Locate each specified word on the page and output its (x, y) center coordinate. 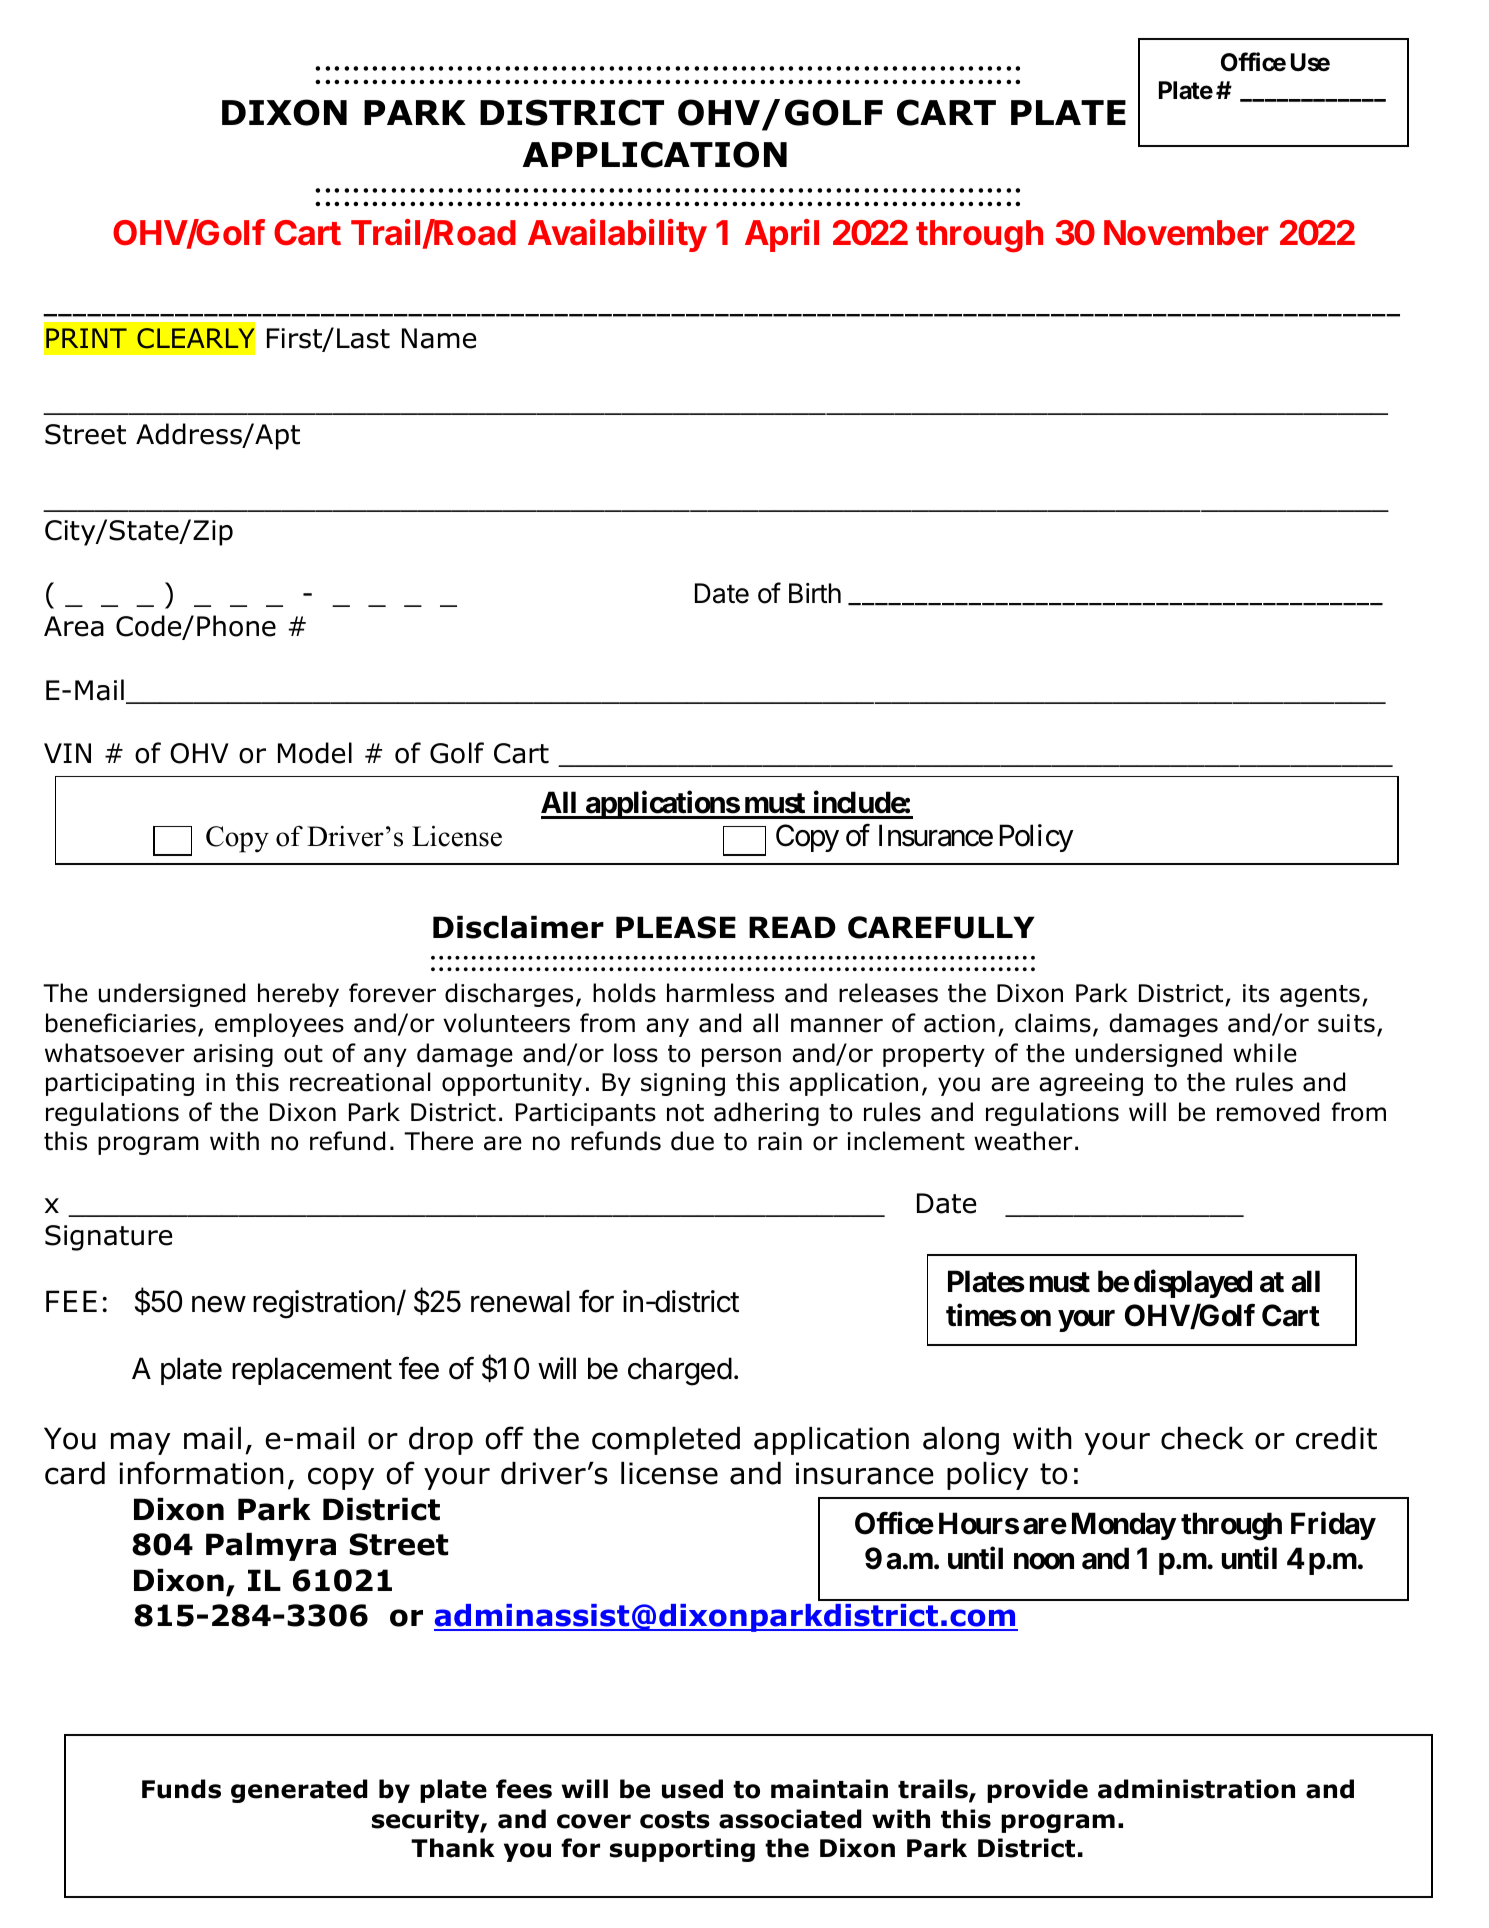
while (1265, 1053)
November (1186, 233)
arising (233, 1055)
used (692, 1789)
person (741, 1057)
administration (1196, 1789)
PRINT (86, 338)
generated (299, 1791)
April (782, 235)
